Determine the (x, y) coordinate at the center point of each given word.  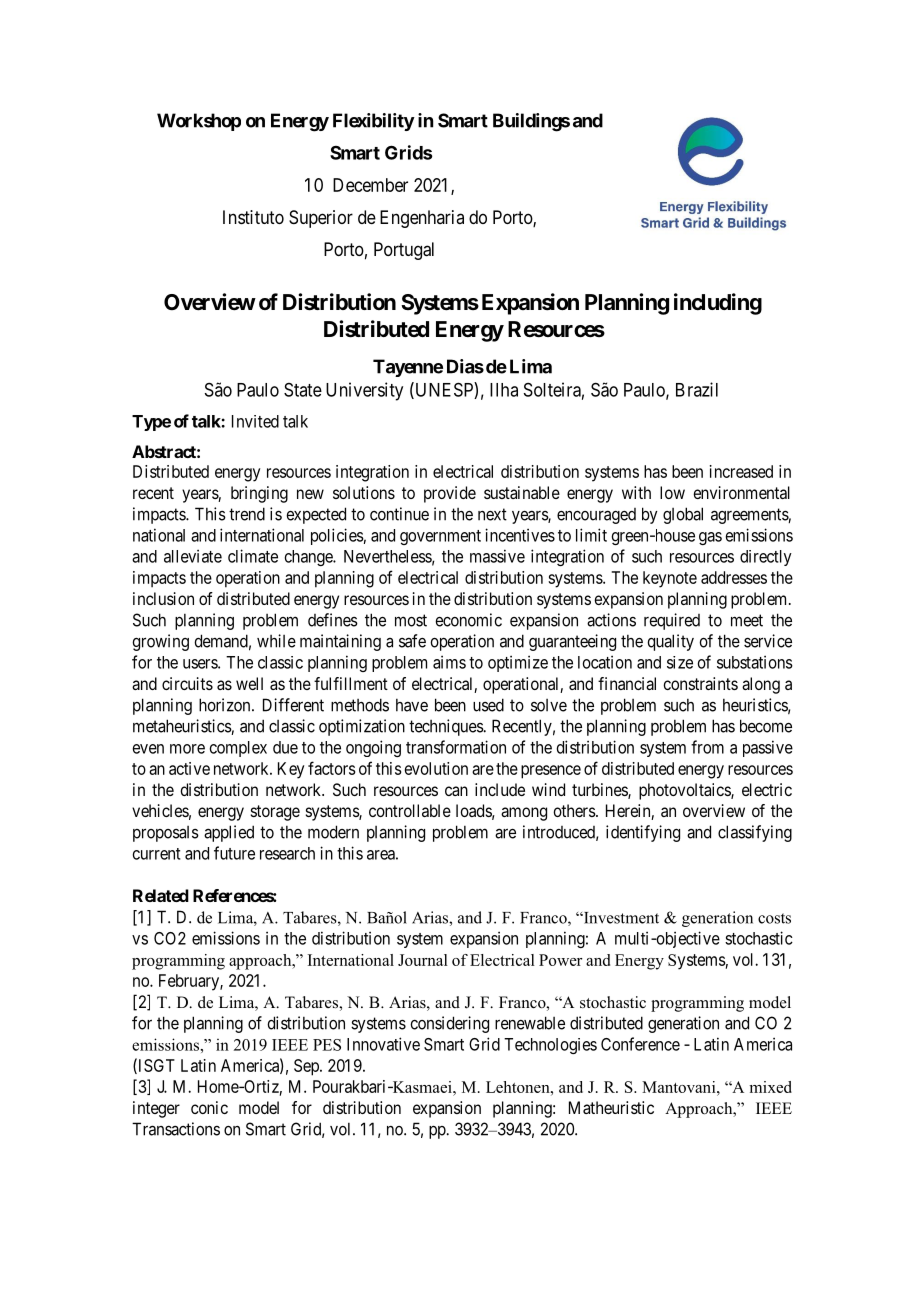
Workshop (199, 122)
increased (741, 471)
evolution (436, 768)
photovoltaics (685, 791)
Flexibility (374, 122)
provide (450, 494)
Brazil (697, 389)
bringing (259, 494)
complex (238, 749)
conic (209, 1107)
